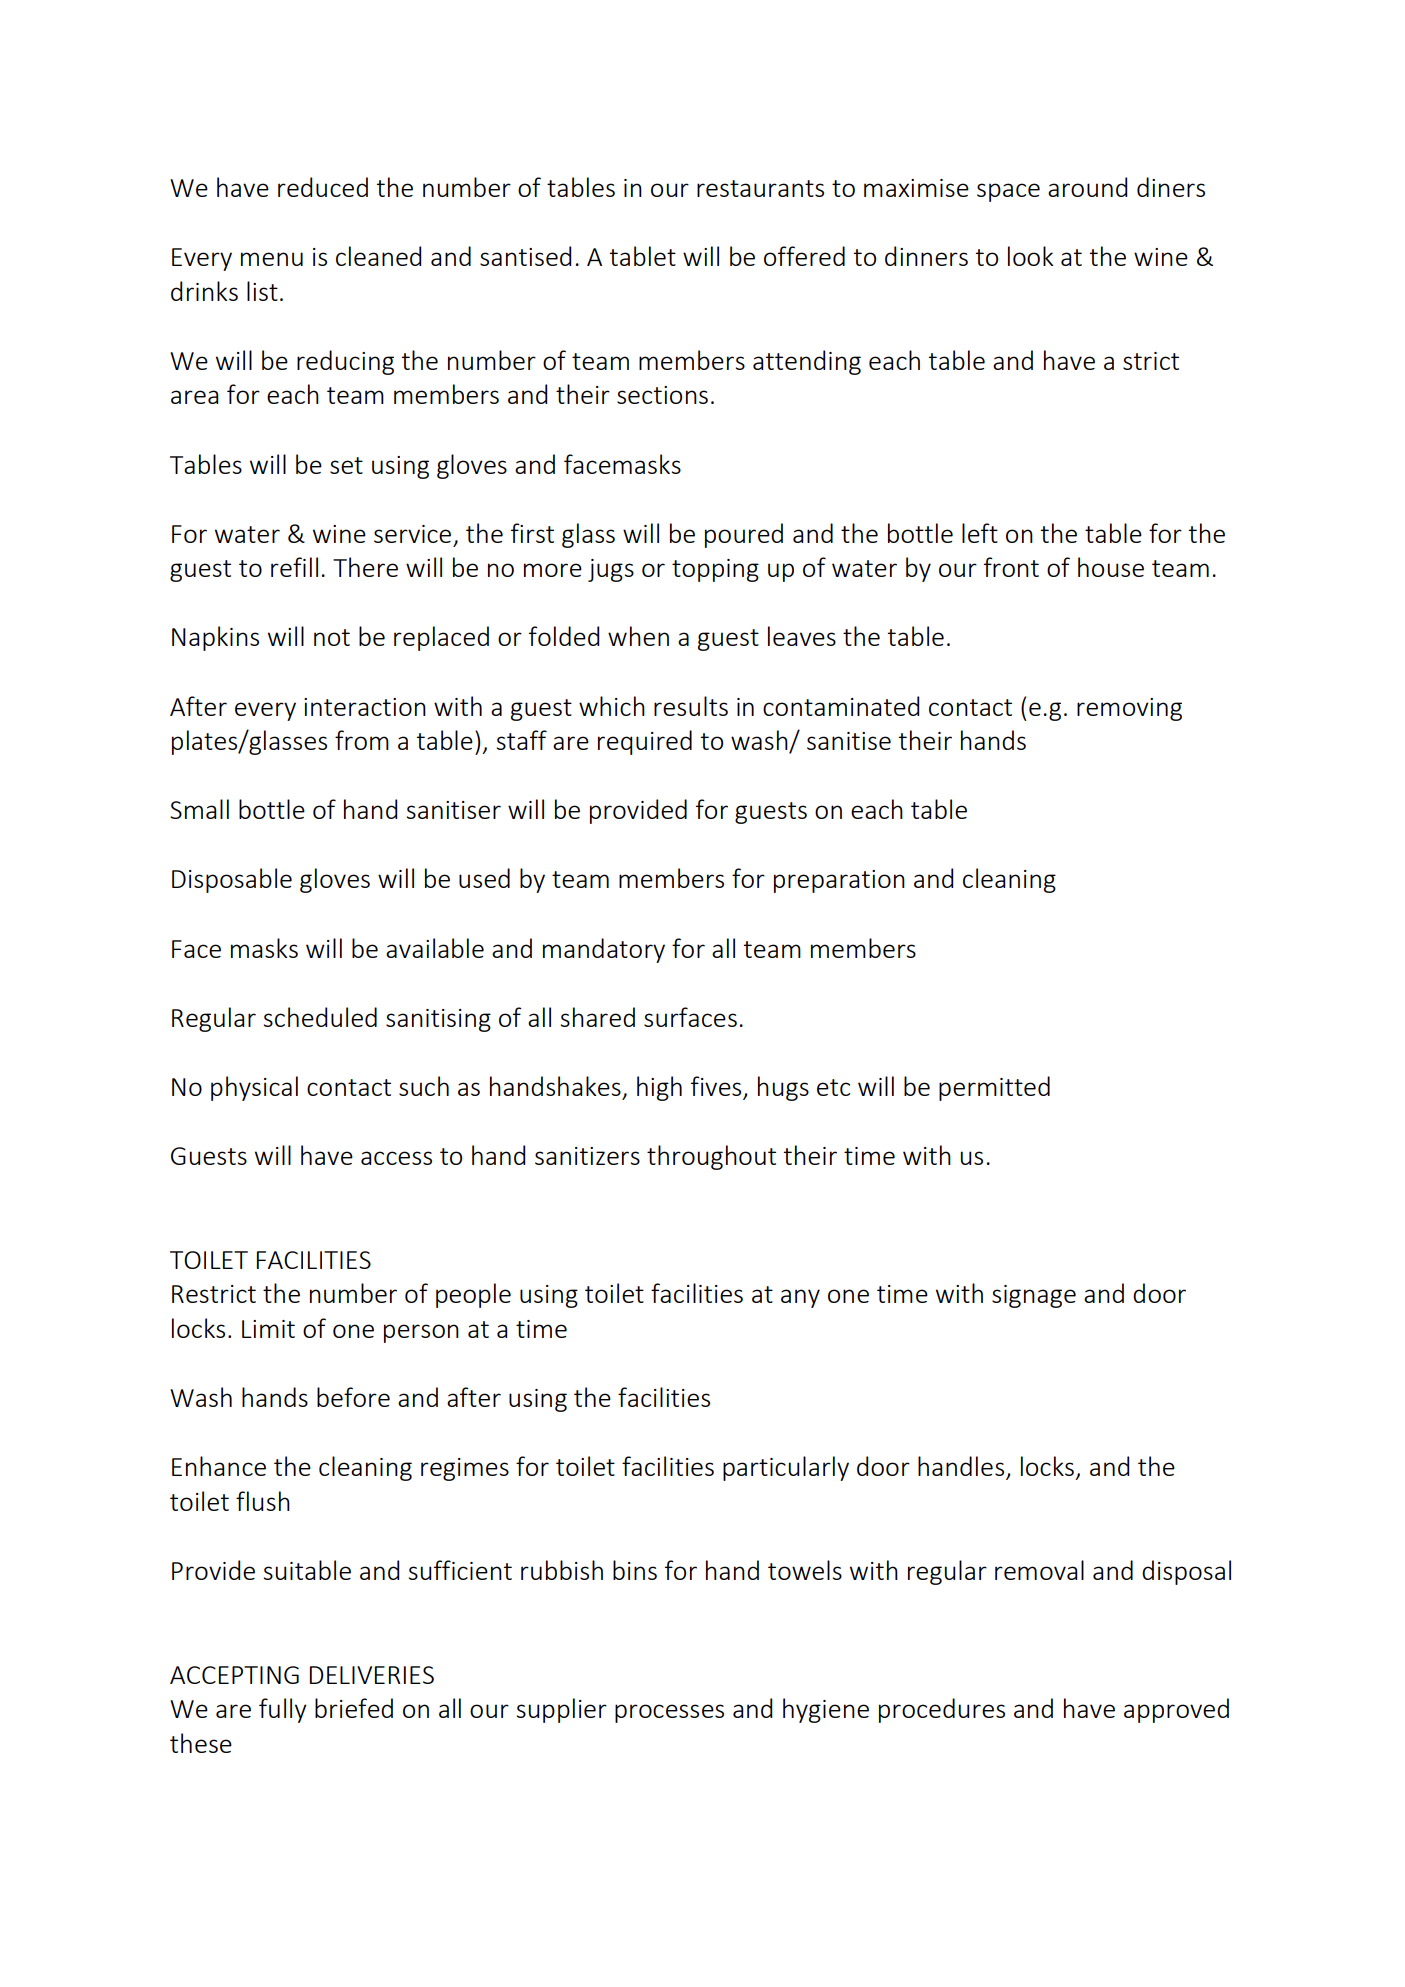 The width and height of the screenshot is (1405, 1987). I want to click on access, so click(396, 1158).
